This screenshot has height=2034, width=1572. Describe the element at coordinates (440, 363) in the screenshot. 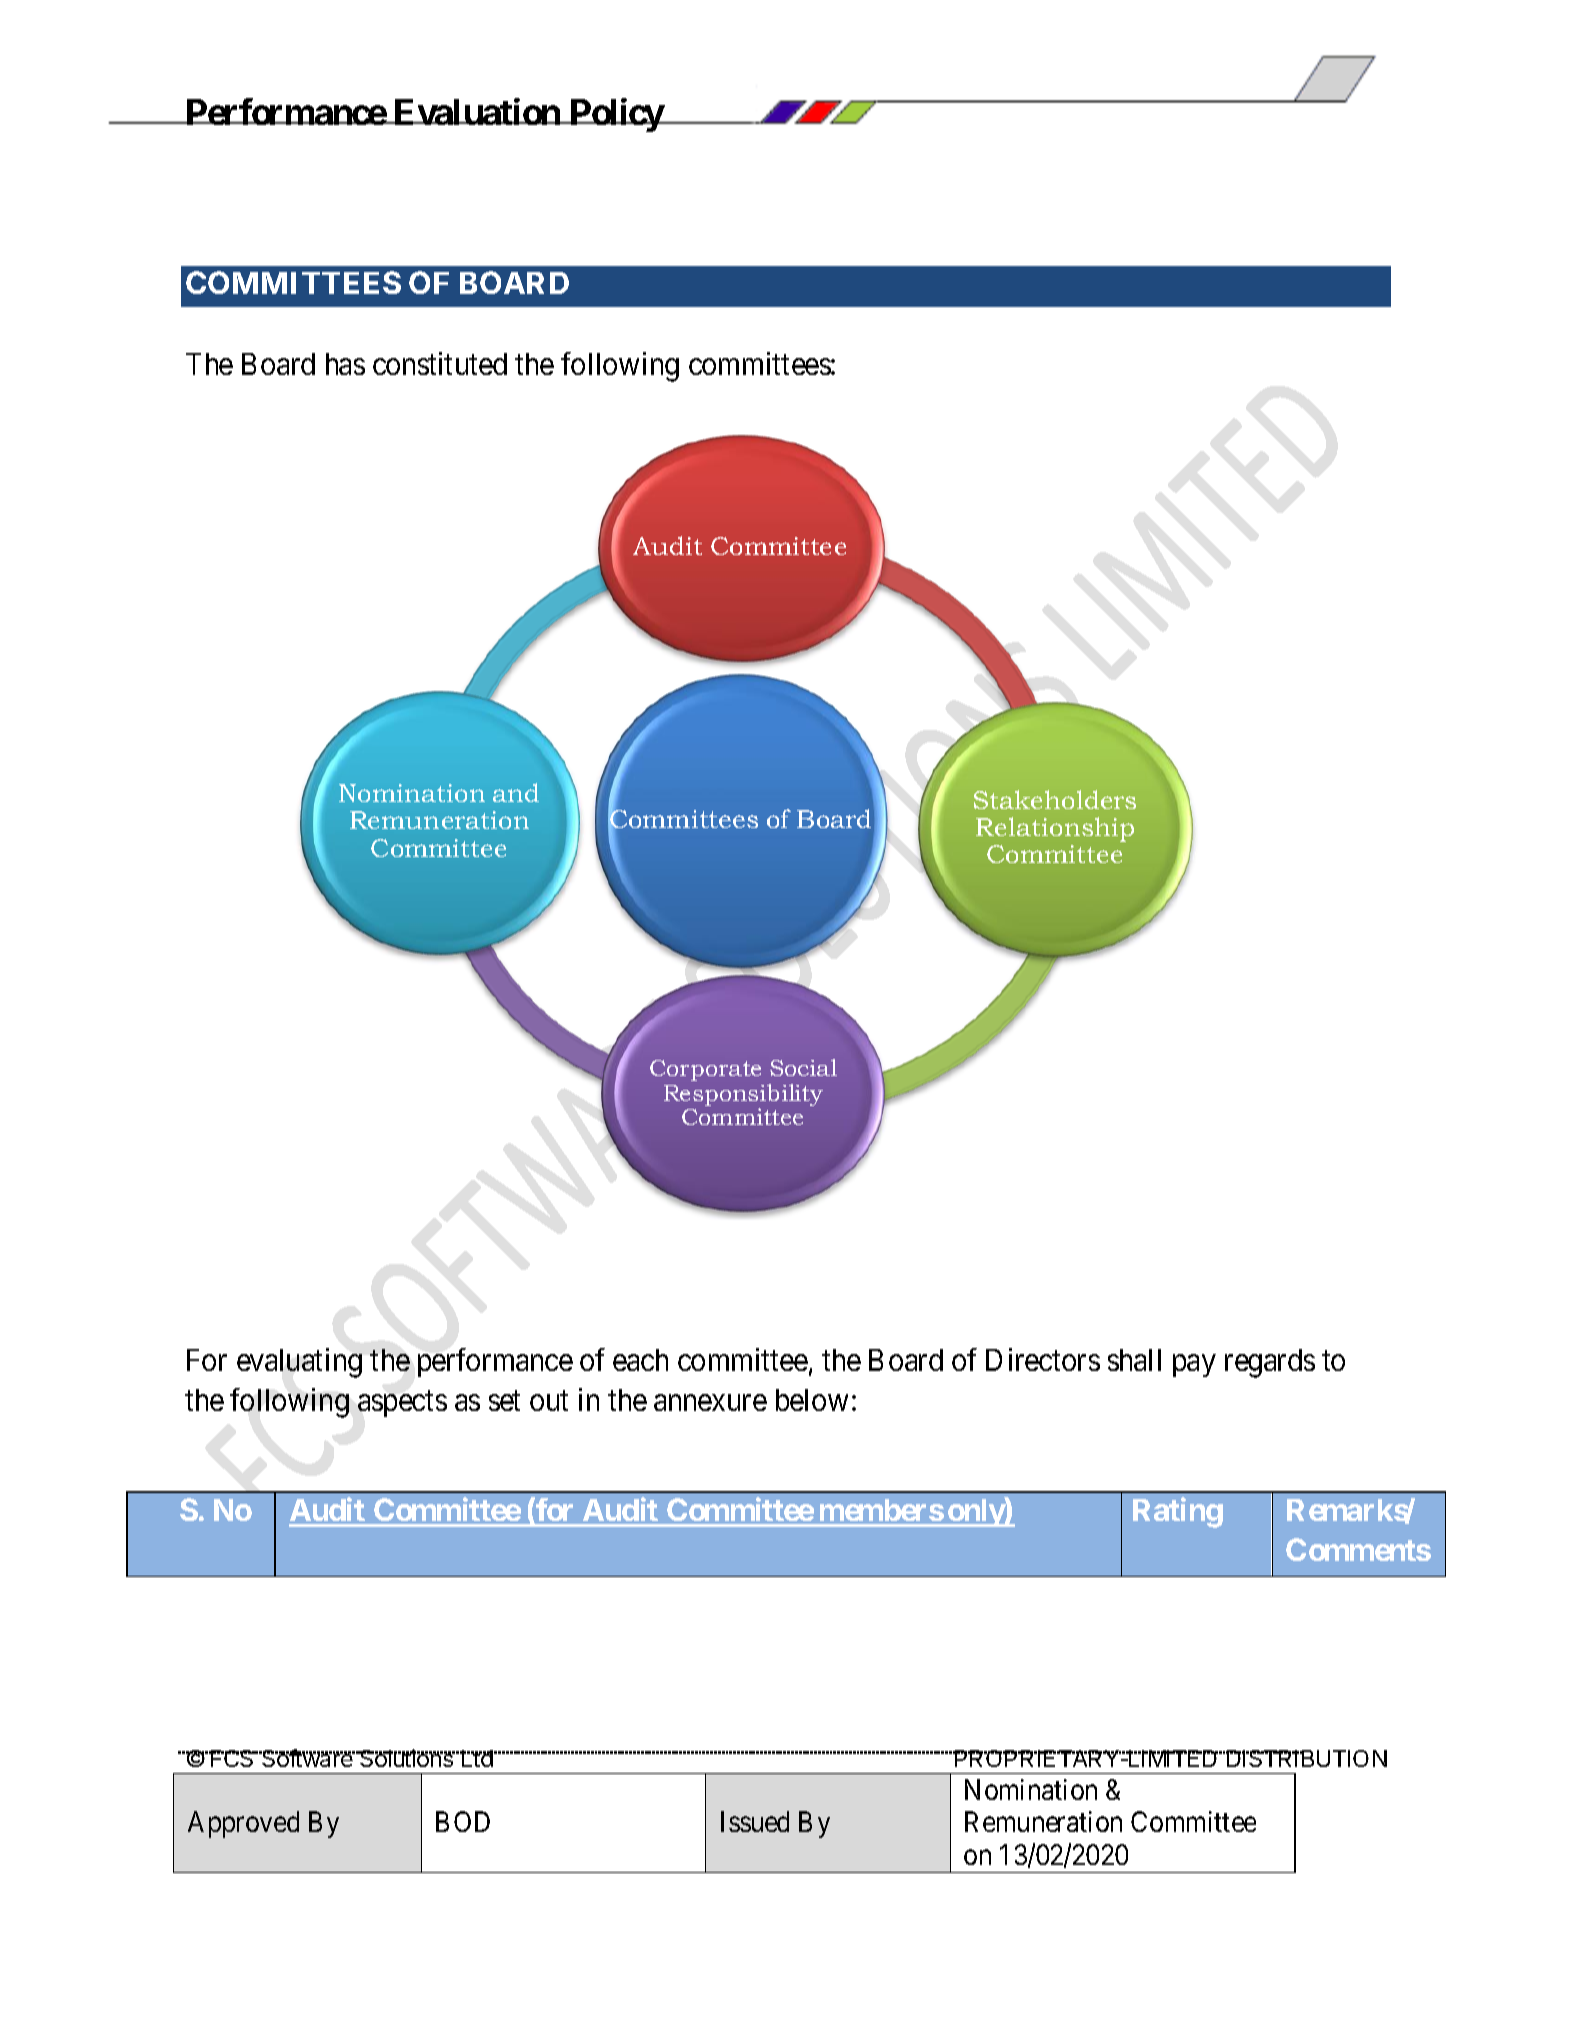

I see `constituted` at that location.
